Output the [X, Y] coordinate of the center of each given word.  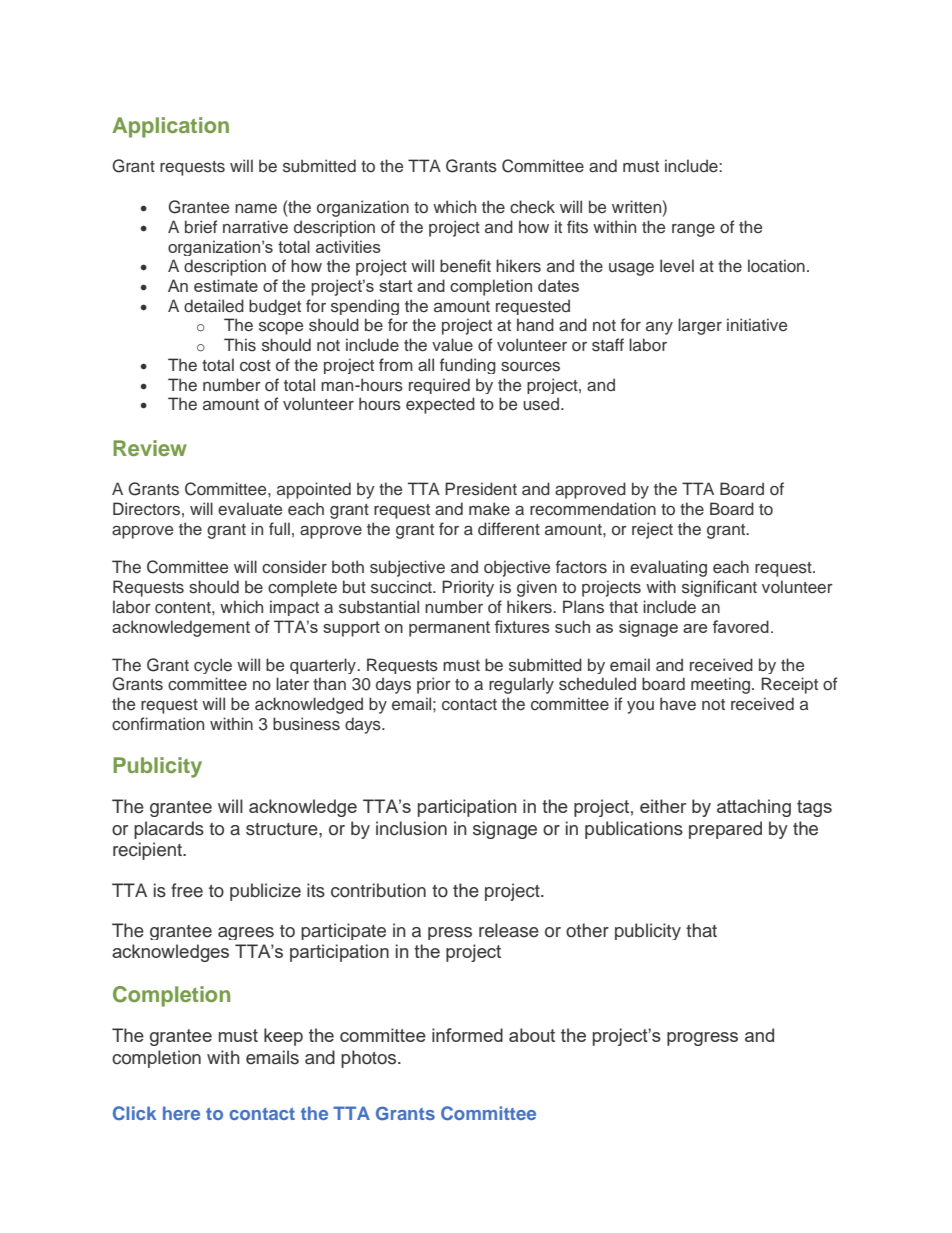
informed [467, 1035]
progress [702, 1039]
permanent [449, 629]
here [181, 1113]
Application [170, 127]
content [184, 608]
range [693, 230]
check [532, 207]
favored [740, 626]
